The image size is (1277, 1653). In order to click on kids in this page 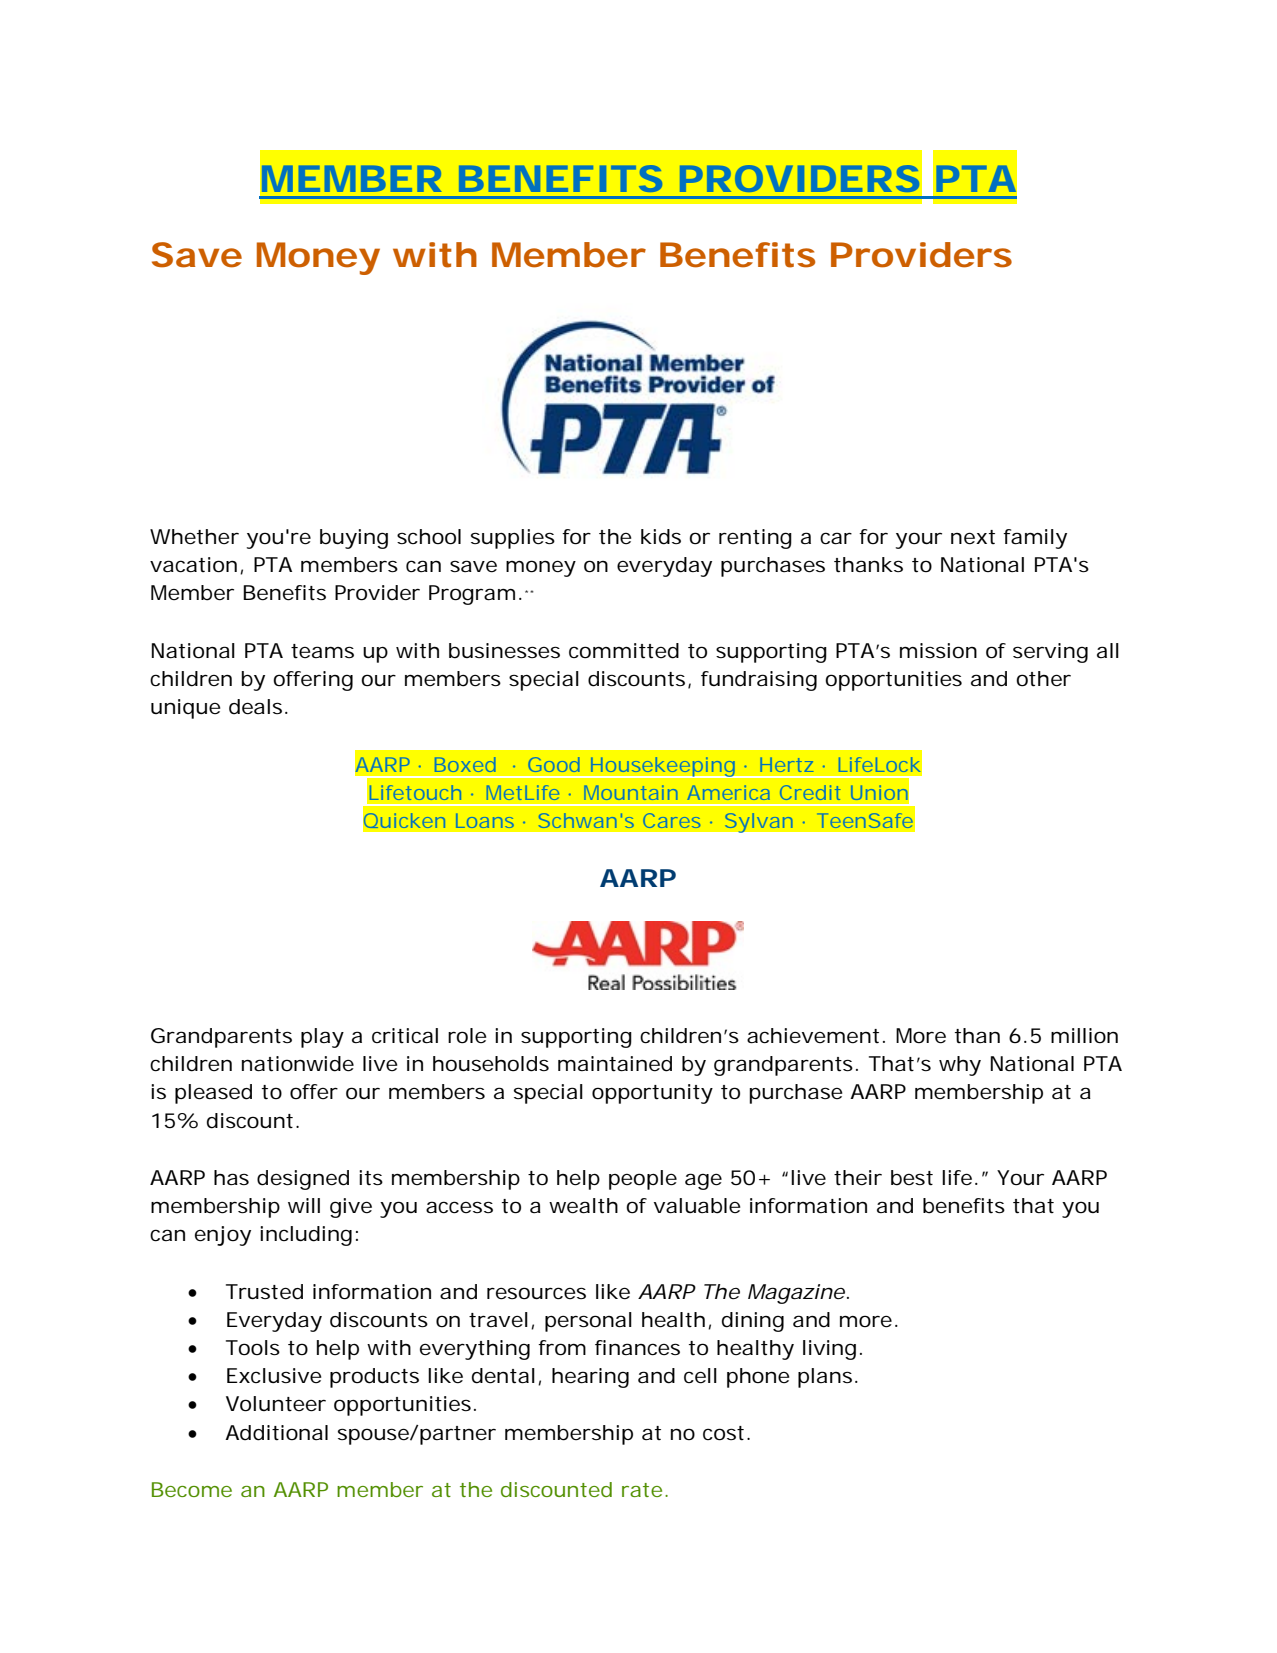, I will do `click(661, 537)`.
